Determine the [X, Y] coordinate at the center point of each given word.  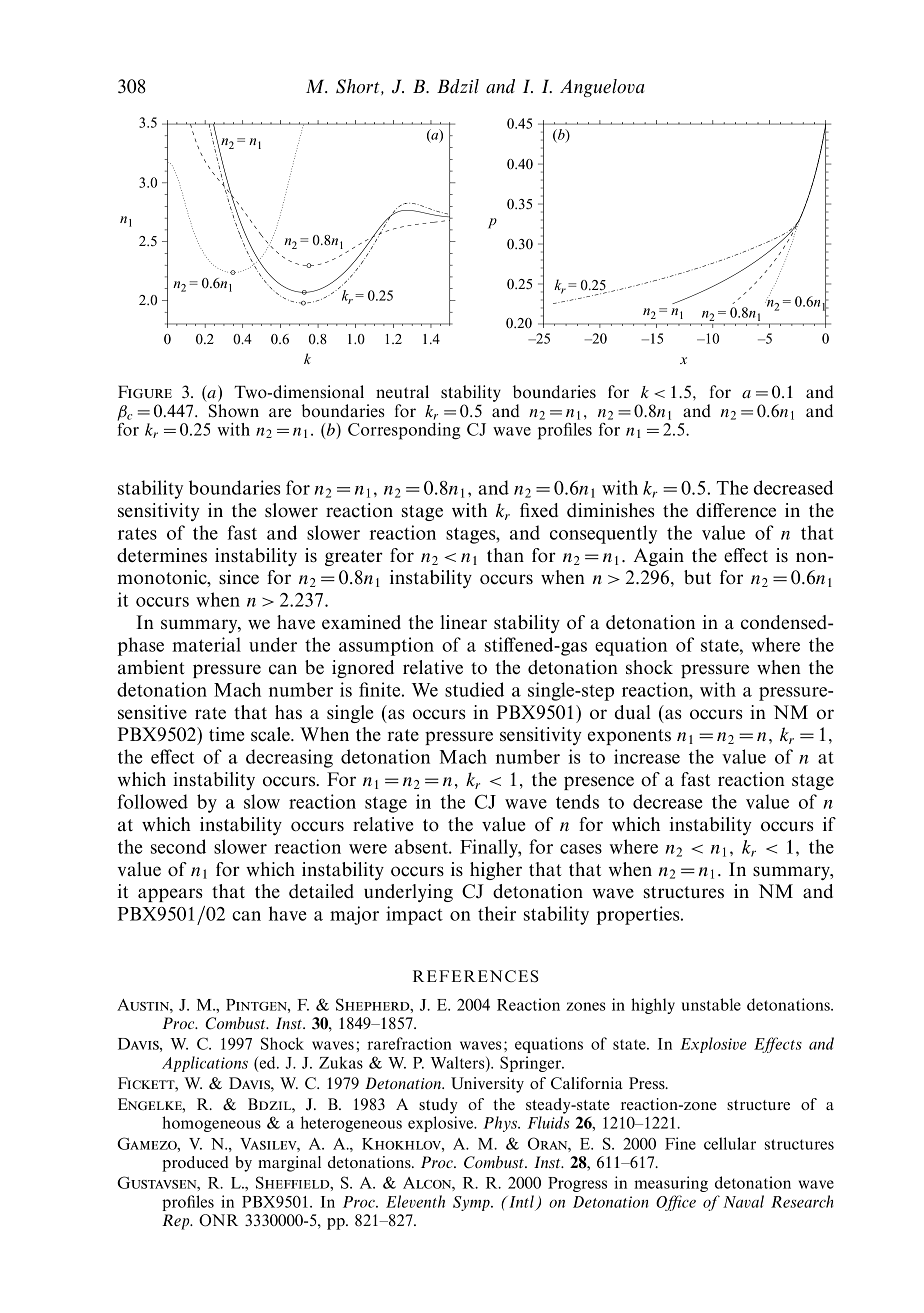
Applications [205, 1064]
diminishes [611, 510]
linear [463, 622]
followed [153, 801]
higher [496, 871]
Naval [743, 1201]
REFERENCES [476, 976]
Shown [234, 410]
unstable [711, 1004]
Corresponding [404, 431]
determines [162, 555]
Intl [520, 1201]
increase [647, 756]
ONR [218, 1220]
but [697, 577]
